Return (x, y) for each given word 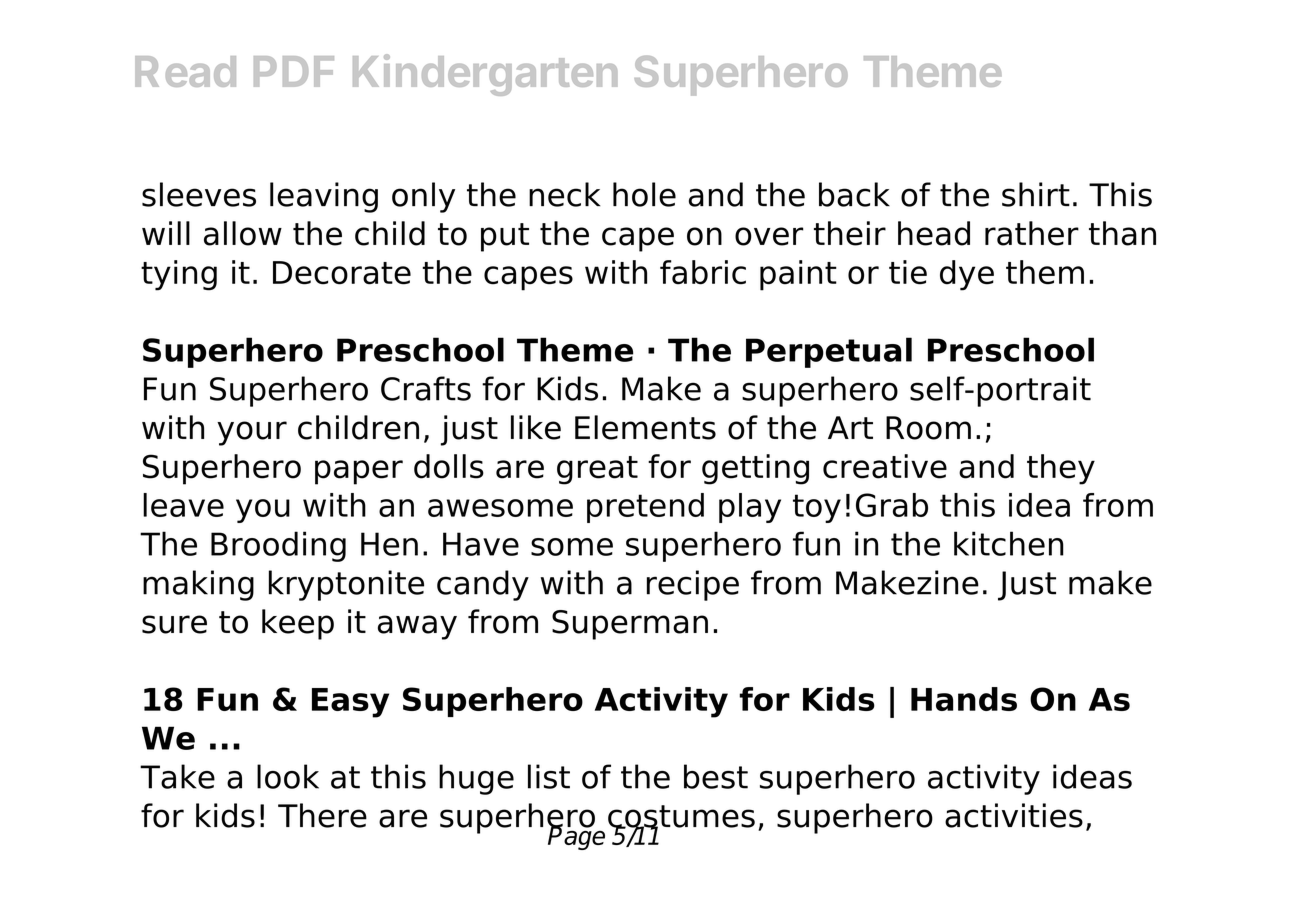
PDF (294, 71)
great (597, 470)
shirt (1036, 194)
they (1061, 469)
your (252, 433)
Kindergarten (485, 75)
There (322, 815)
